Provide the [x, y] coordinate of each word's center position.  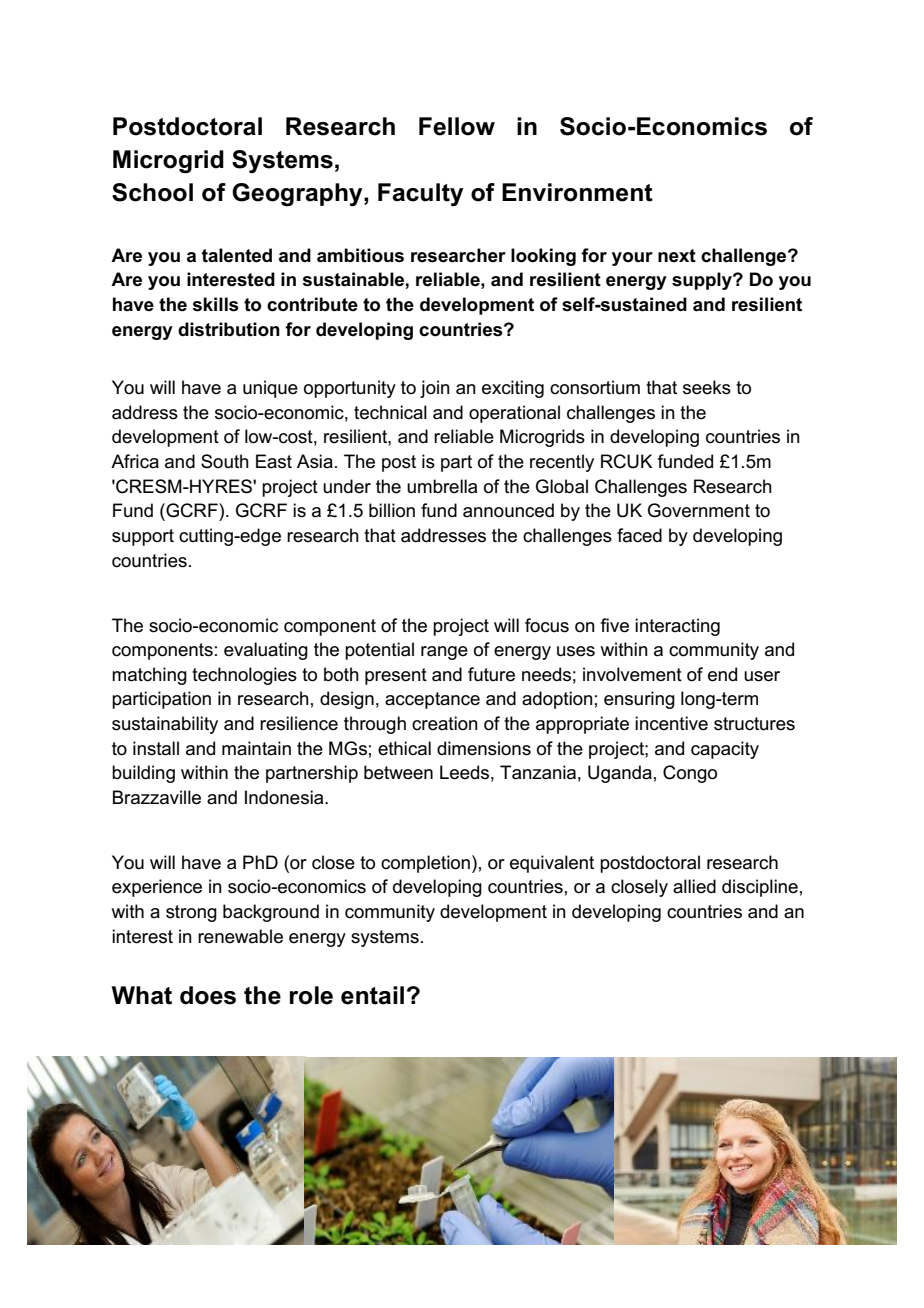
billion [392, 510]
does [208, 995]
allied [694, 886]
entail [372, 995]
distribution [229, 329]
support [143, 537]
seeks [707, 387]
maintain [256, 748]
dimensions [484, 748]
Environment [577, 192]
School [152, 192]
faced [639, 535]
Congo [690, 774]
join [435, 389]
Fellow [457, 126]
